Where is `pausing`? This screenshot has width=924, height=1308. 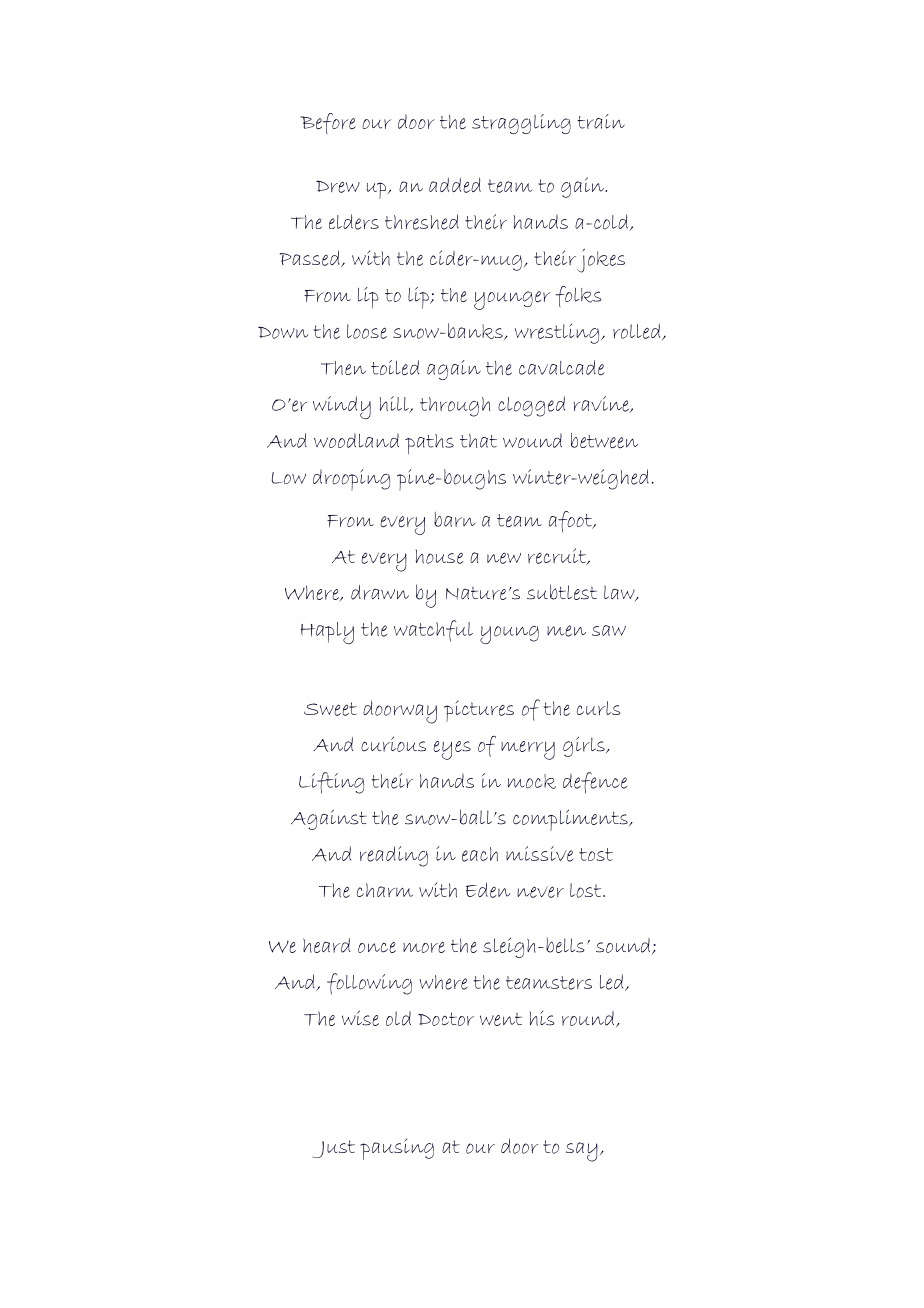 pausing is located at coordinates (397, 1149).
